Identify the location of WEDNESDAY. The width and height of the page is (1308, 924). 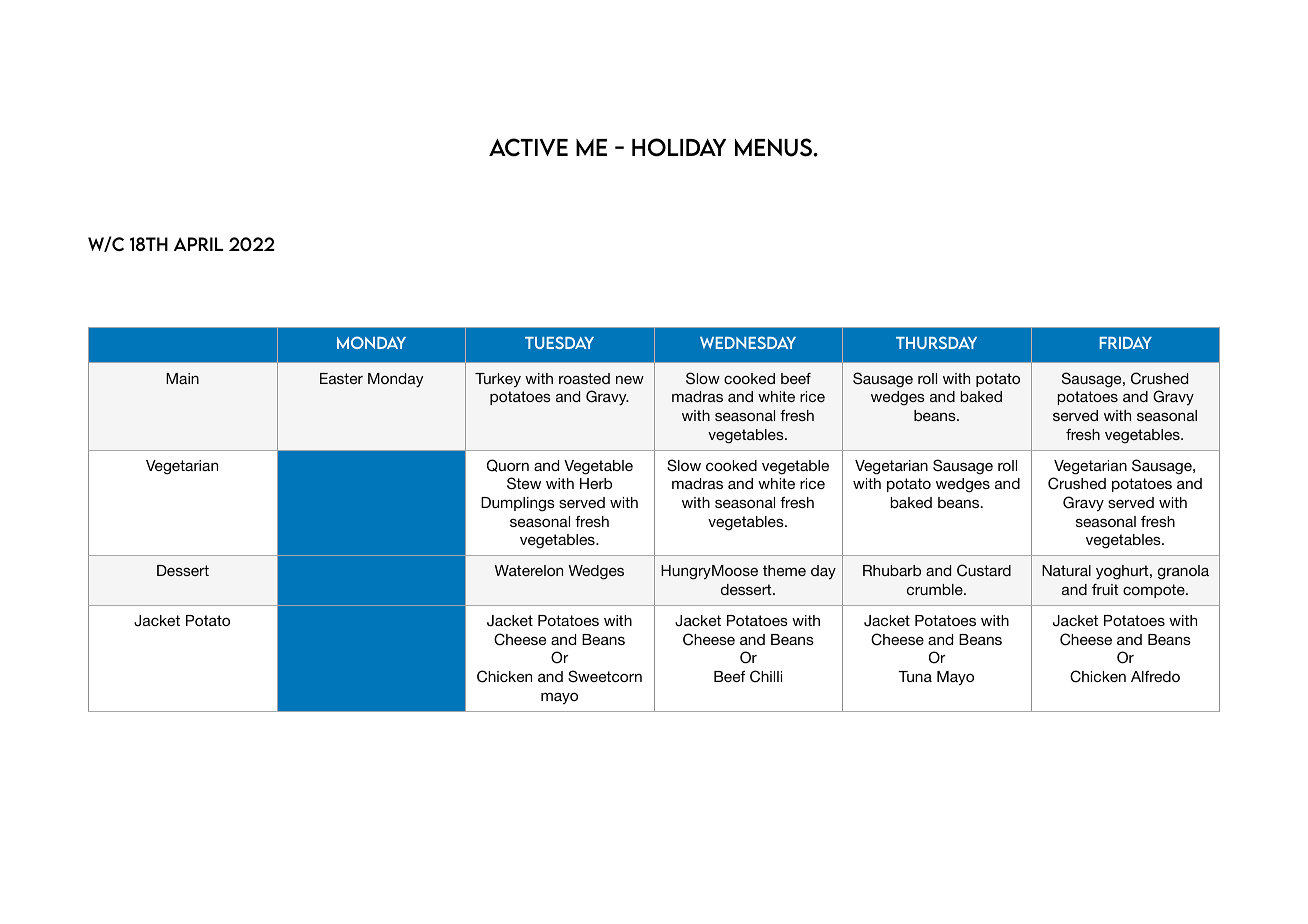
(748, 342).
